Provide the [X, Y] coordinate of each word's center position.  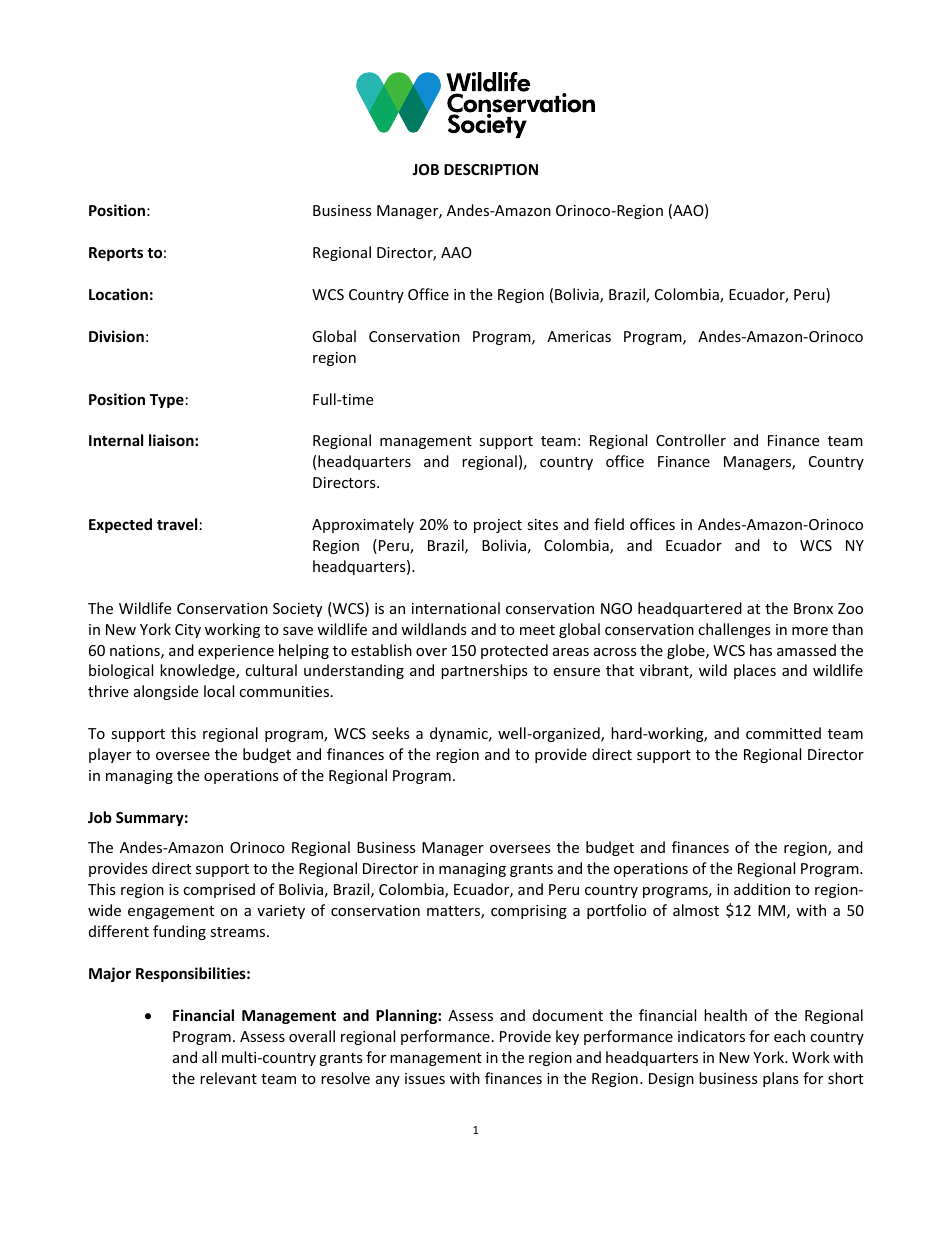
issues [425, 1078]
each [789, 1036]
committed [783, 733]
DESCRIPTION [491, 169]
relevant [228, 1078]
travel [177, 524]
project [498, 526]
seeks [391, 733]
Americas [579, 336]
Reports [116, 254]
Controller [691, 440]
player [110, 755]
